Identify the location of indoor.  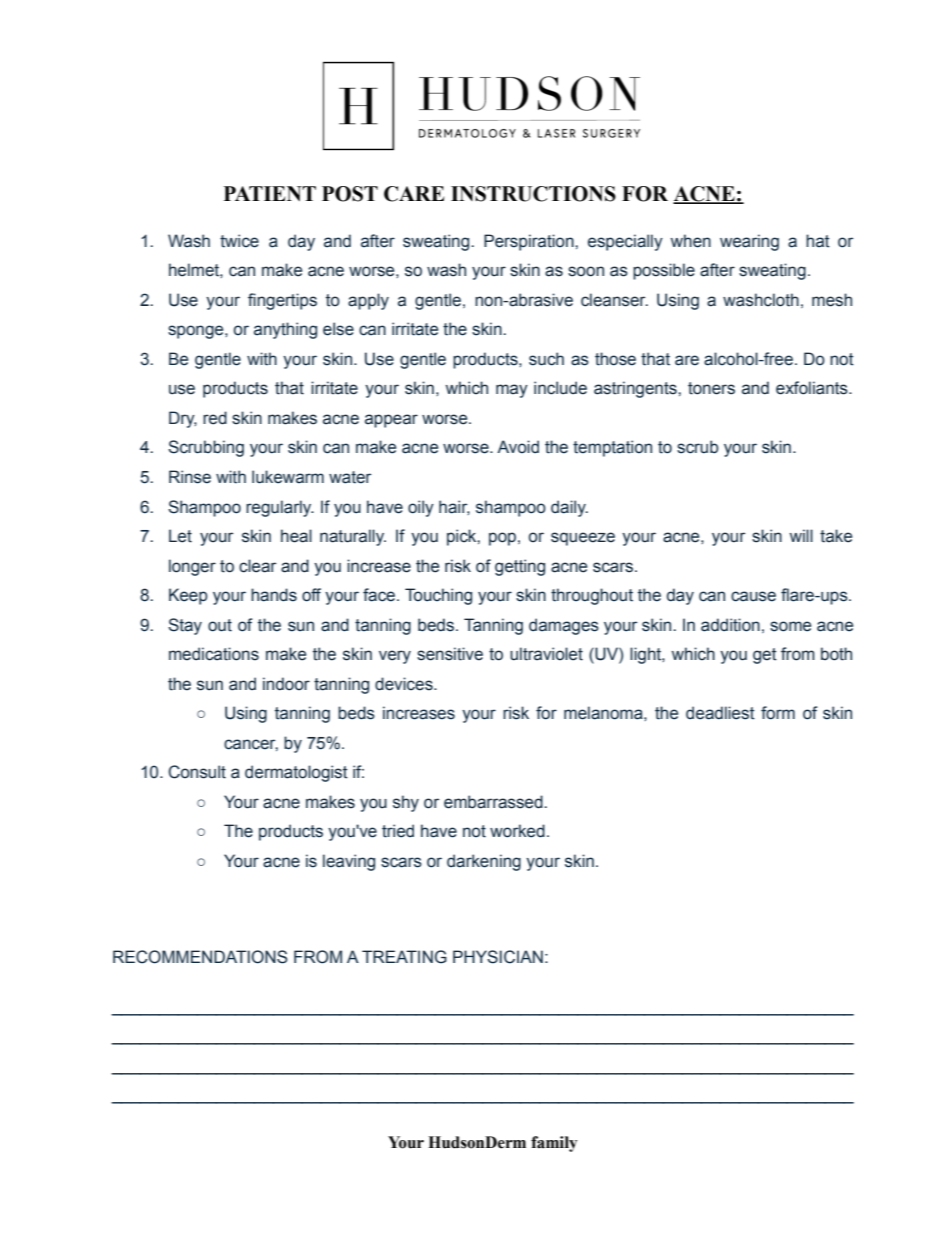
(286, 684).
